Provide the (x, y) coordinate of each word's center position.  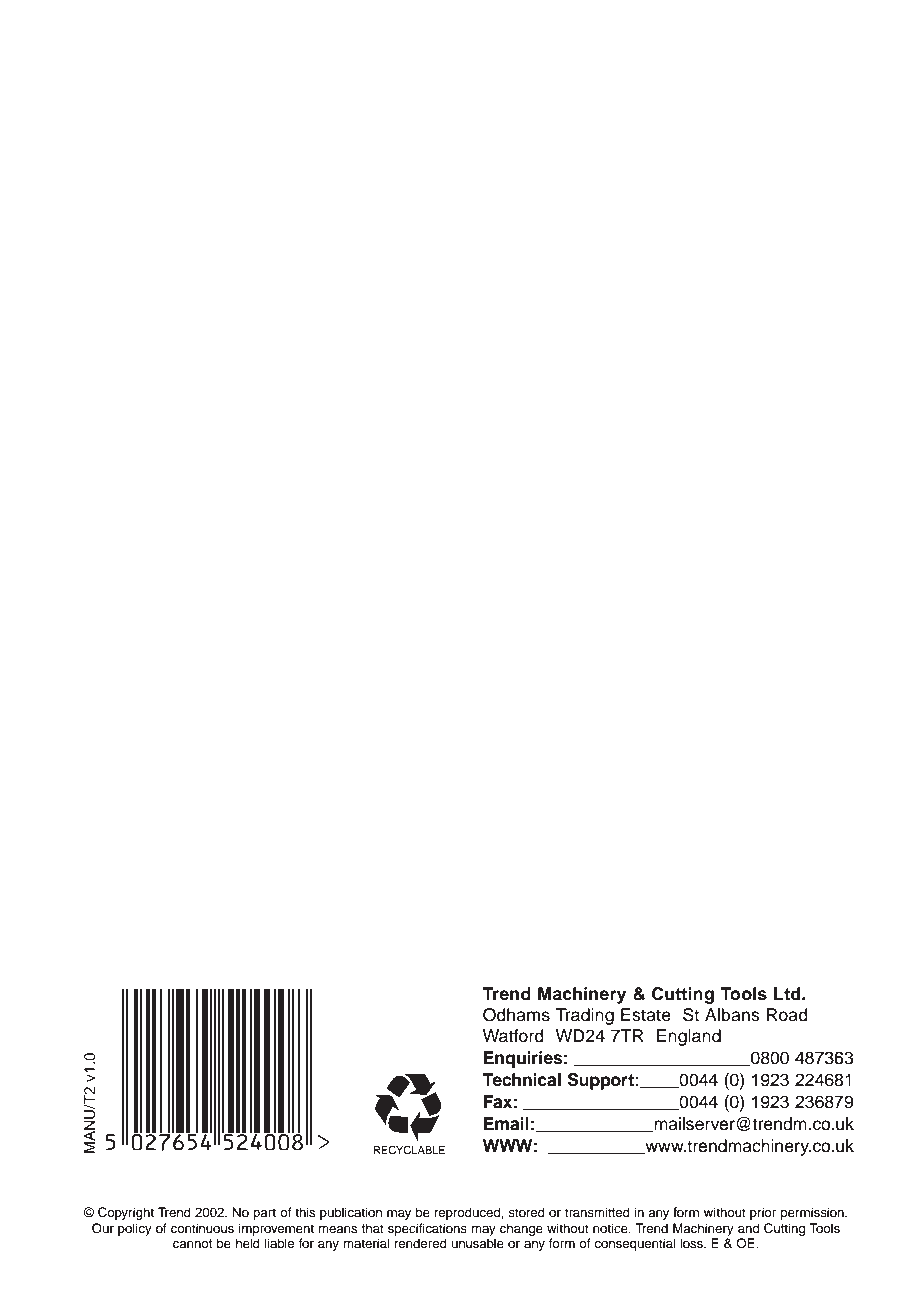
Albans (732, 1015)
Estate (646, 1015)
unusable (477, 1243)
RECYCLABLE (409, 1150)
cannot (192, 1243)
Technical (521, 1080)
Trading (585, 1016)
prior (763, 1213)
